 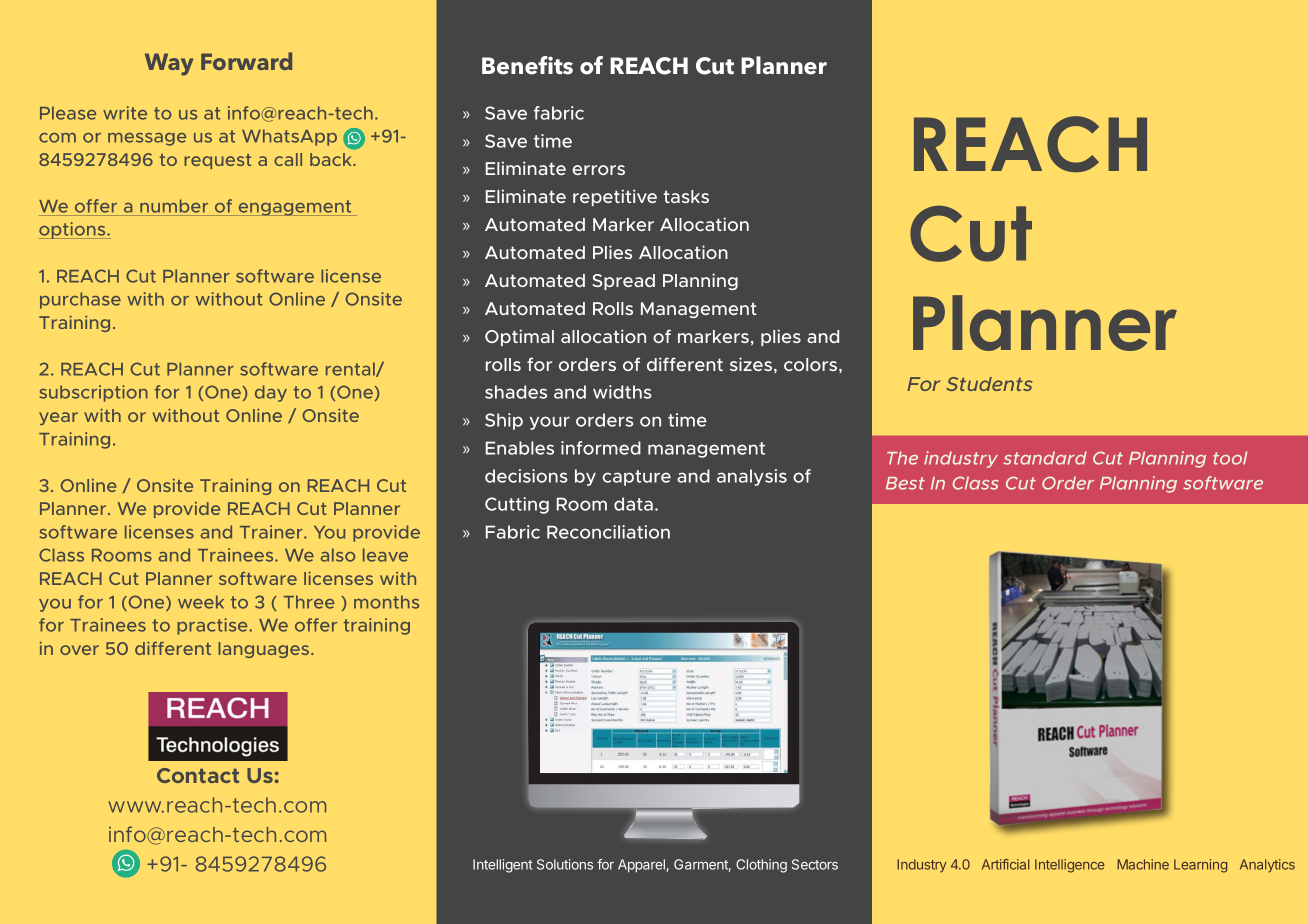 What do you see at coordinates (58, 418) in the screenshot?
I see `year` at bounding box center [58, 418].
